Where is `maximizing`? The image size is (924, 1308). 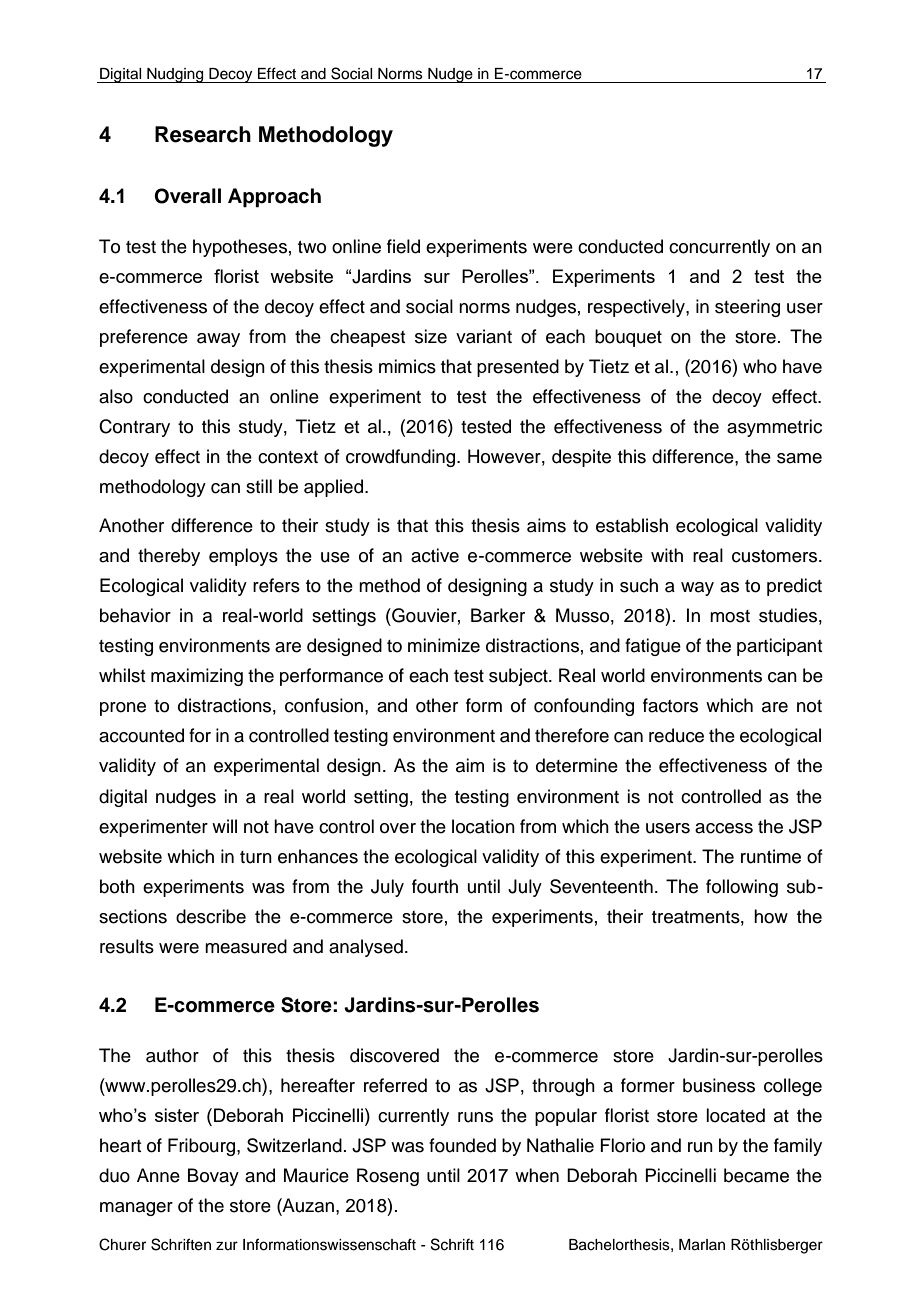
maximizing is located at coordinates (197, 677).
